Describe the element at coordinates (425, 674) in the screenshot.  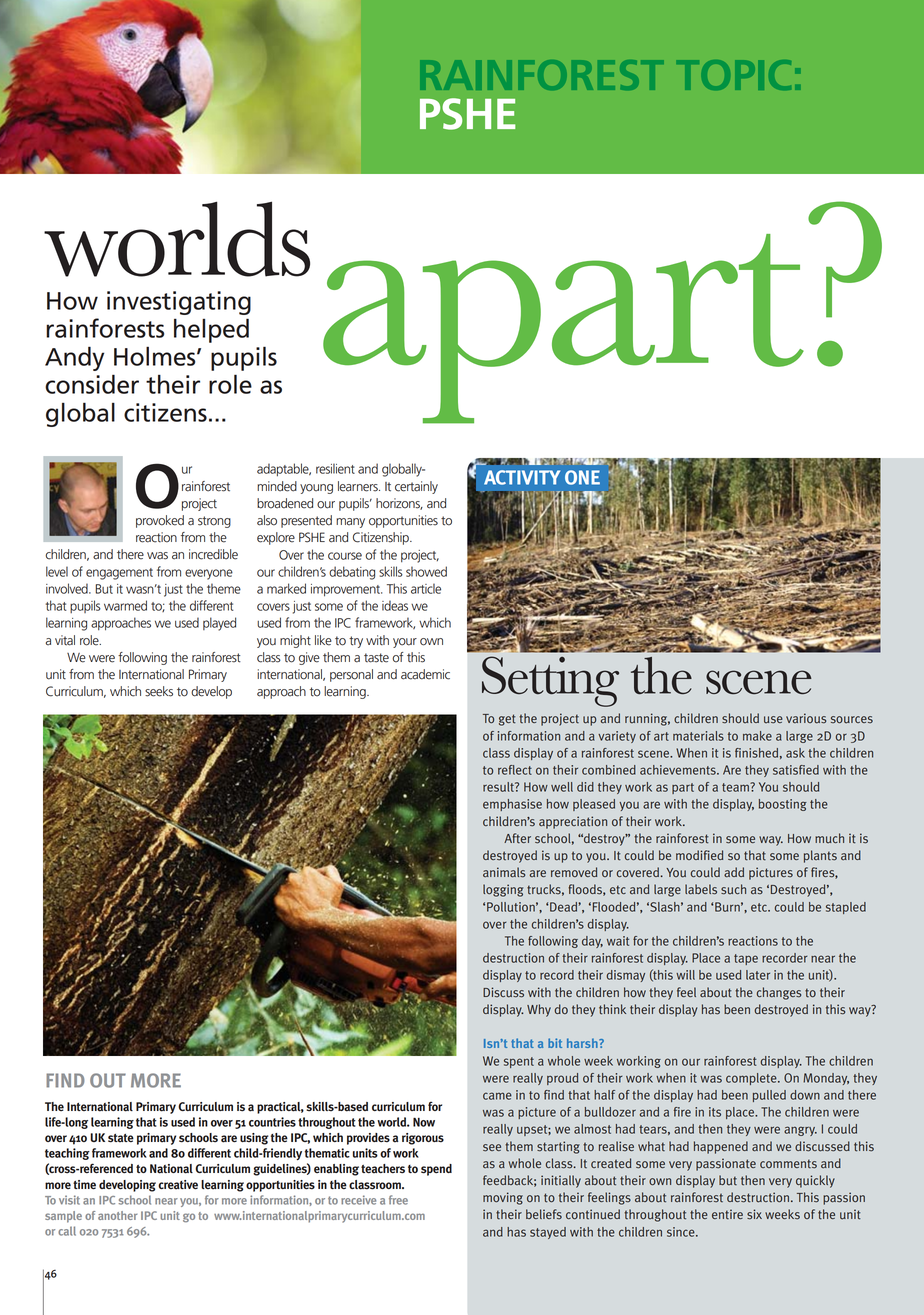
I see `academic` at that location.
